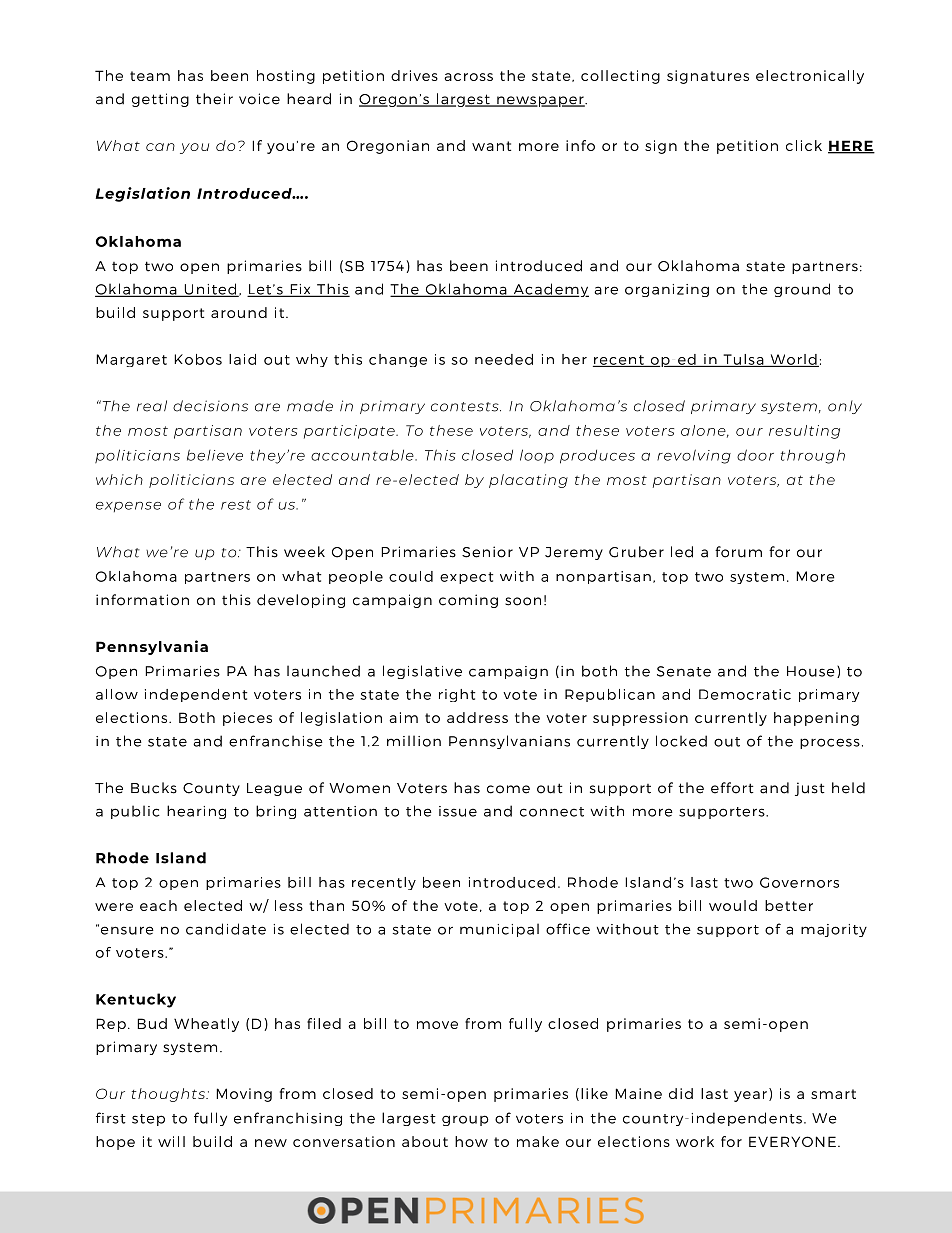 The image size is (952, 1233). Describe the element at coordinates (468, 601) in the screenshot. I see `coming` at that location.
